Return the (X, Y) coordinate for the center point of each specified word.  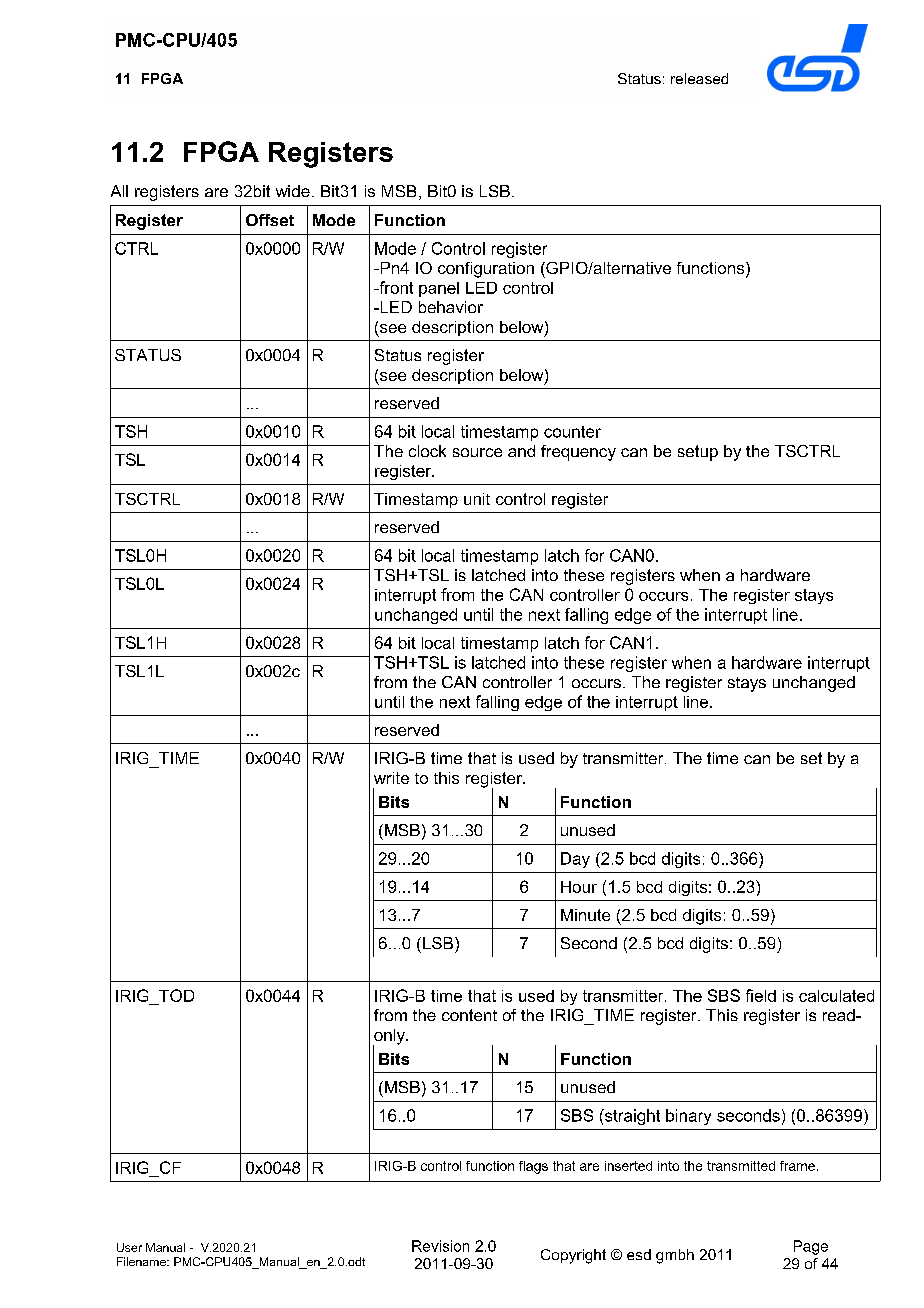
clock (427, 451)
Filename (142, 1261)
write (391, 778)
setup (698, 453)
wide (293, 191)
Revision (440, 1246)
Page (811, 1247)
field (761, 995)
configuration (486, 270)
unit (477, 499)
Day (575, 860)
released (699, 78)
